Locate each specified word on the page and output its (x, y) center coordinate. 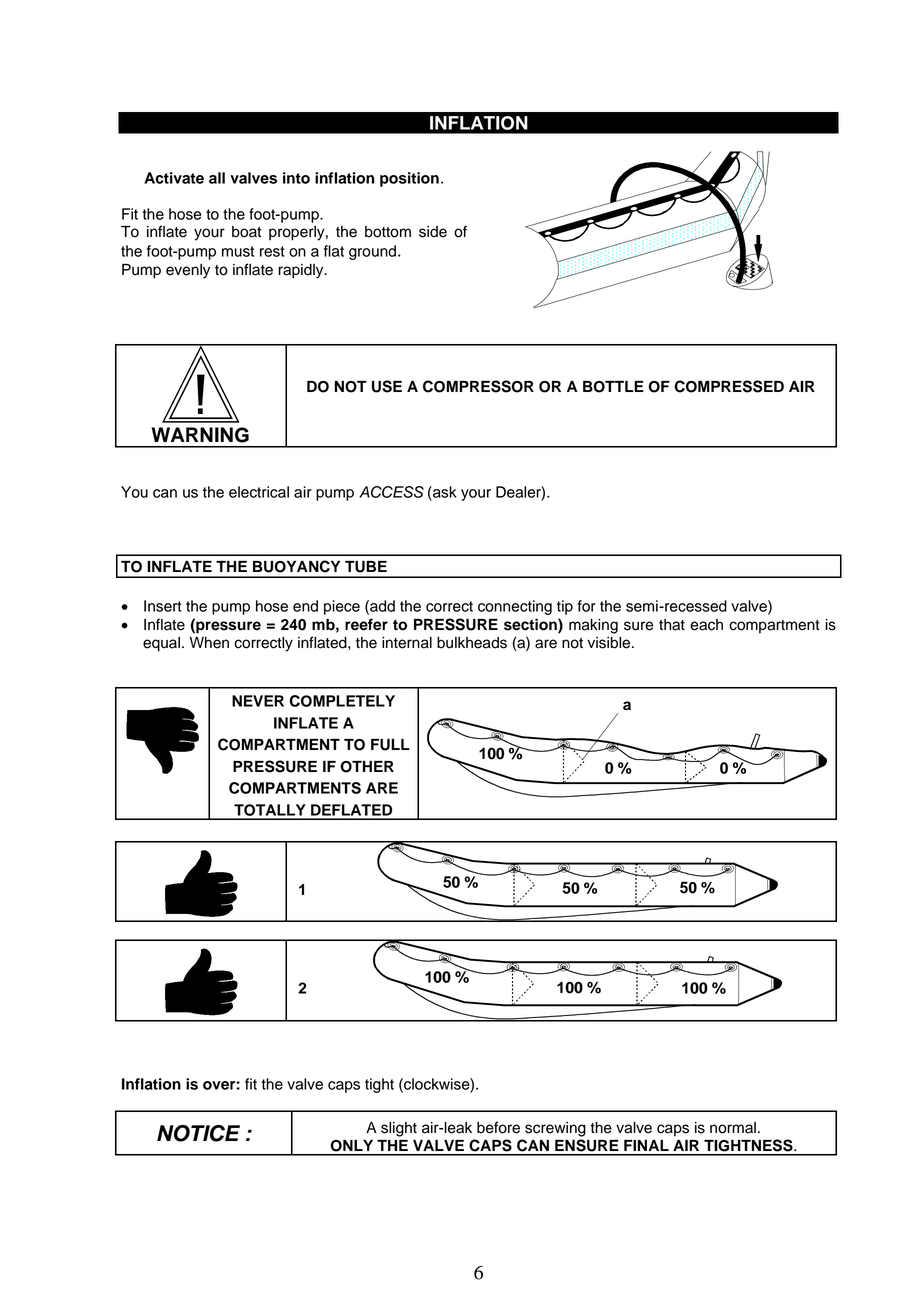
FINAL (646, 1145)
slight (399, 1129)
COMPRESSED (729, 386)
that (672, 625)
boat (246, 232)
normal (733, 1128)
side (433, 232)
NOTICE (198, 1133)
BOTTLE (613, 387)
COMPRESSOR (478, 386)
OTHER (367, 767)
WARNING (200, 435)
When (209, 643)
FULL (390, 745)
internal (407, 643)
